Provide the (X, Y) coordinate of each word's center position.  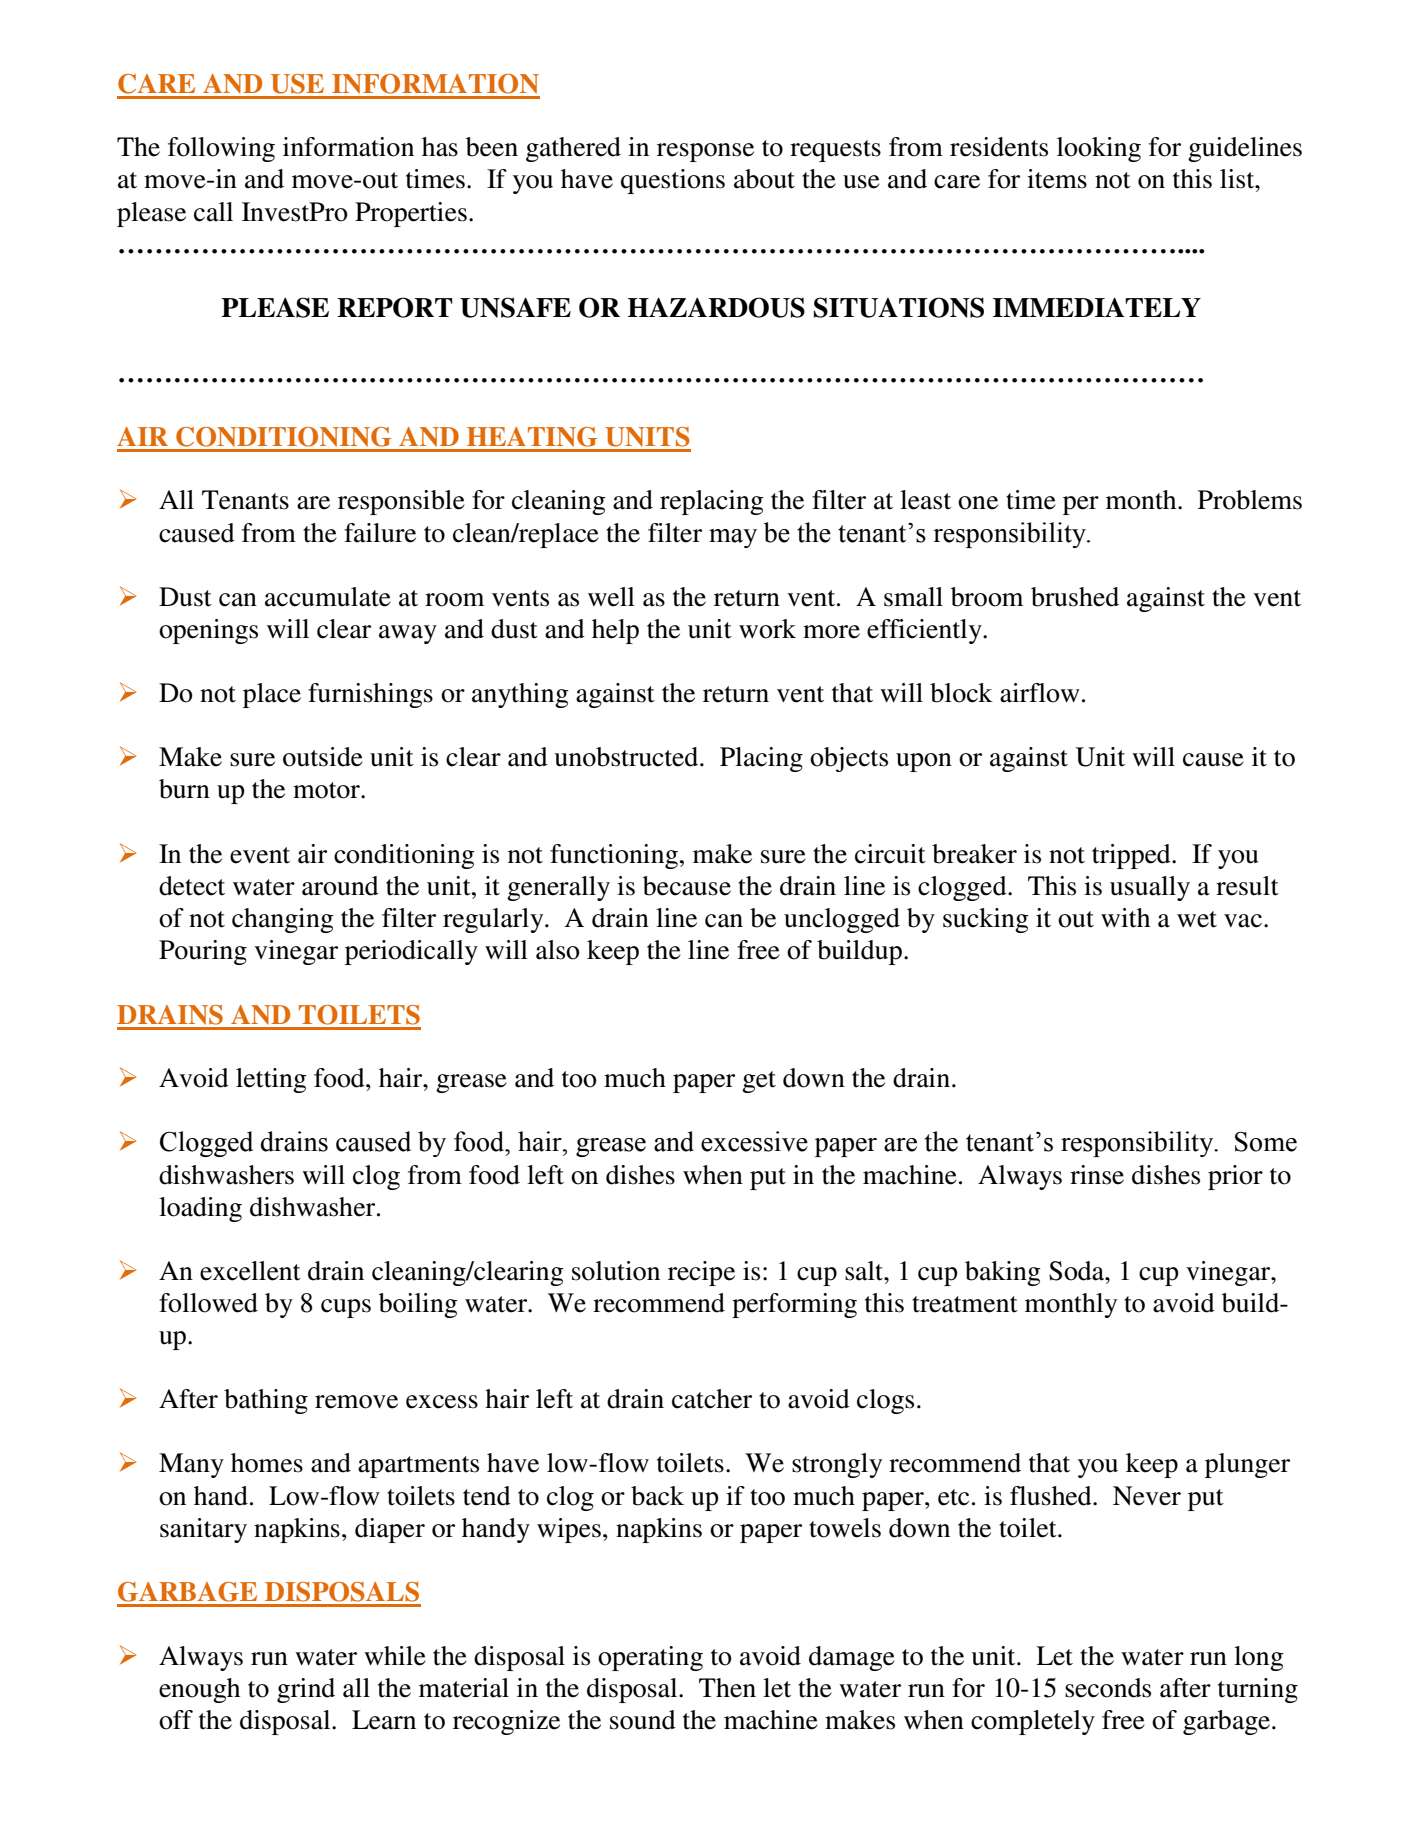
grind (306, 1690)
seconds (1108, 1688)
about (764, 179)
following (221, 149)
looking (1099, 149)
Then (727, 1688)
